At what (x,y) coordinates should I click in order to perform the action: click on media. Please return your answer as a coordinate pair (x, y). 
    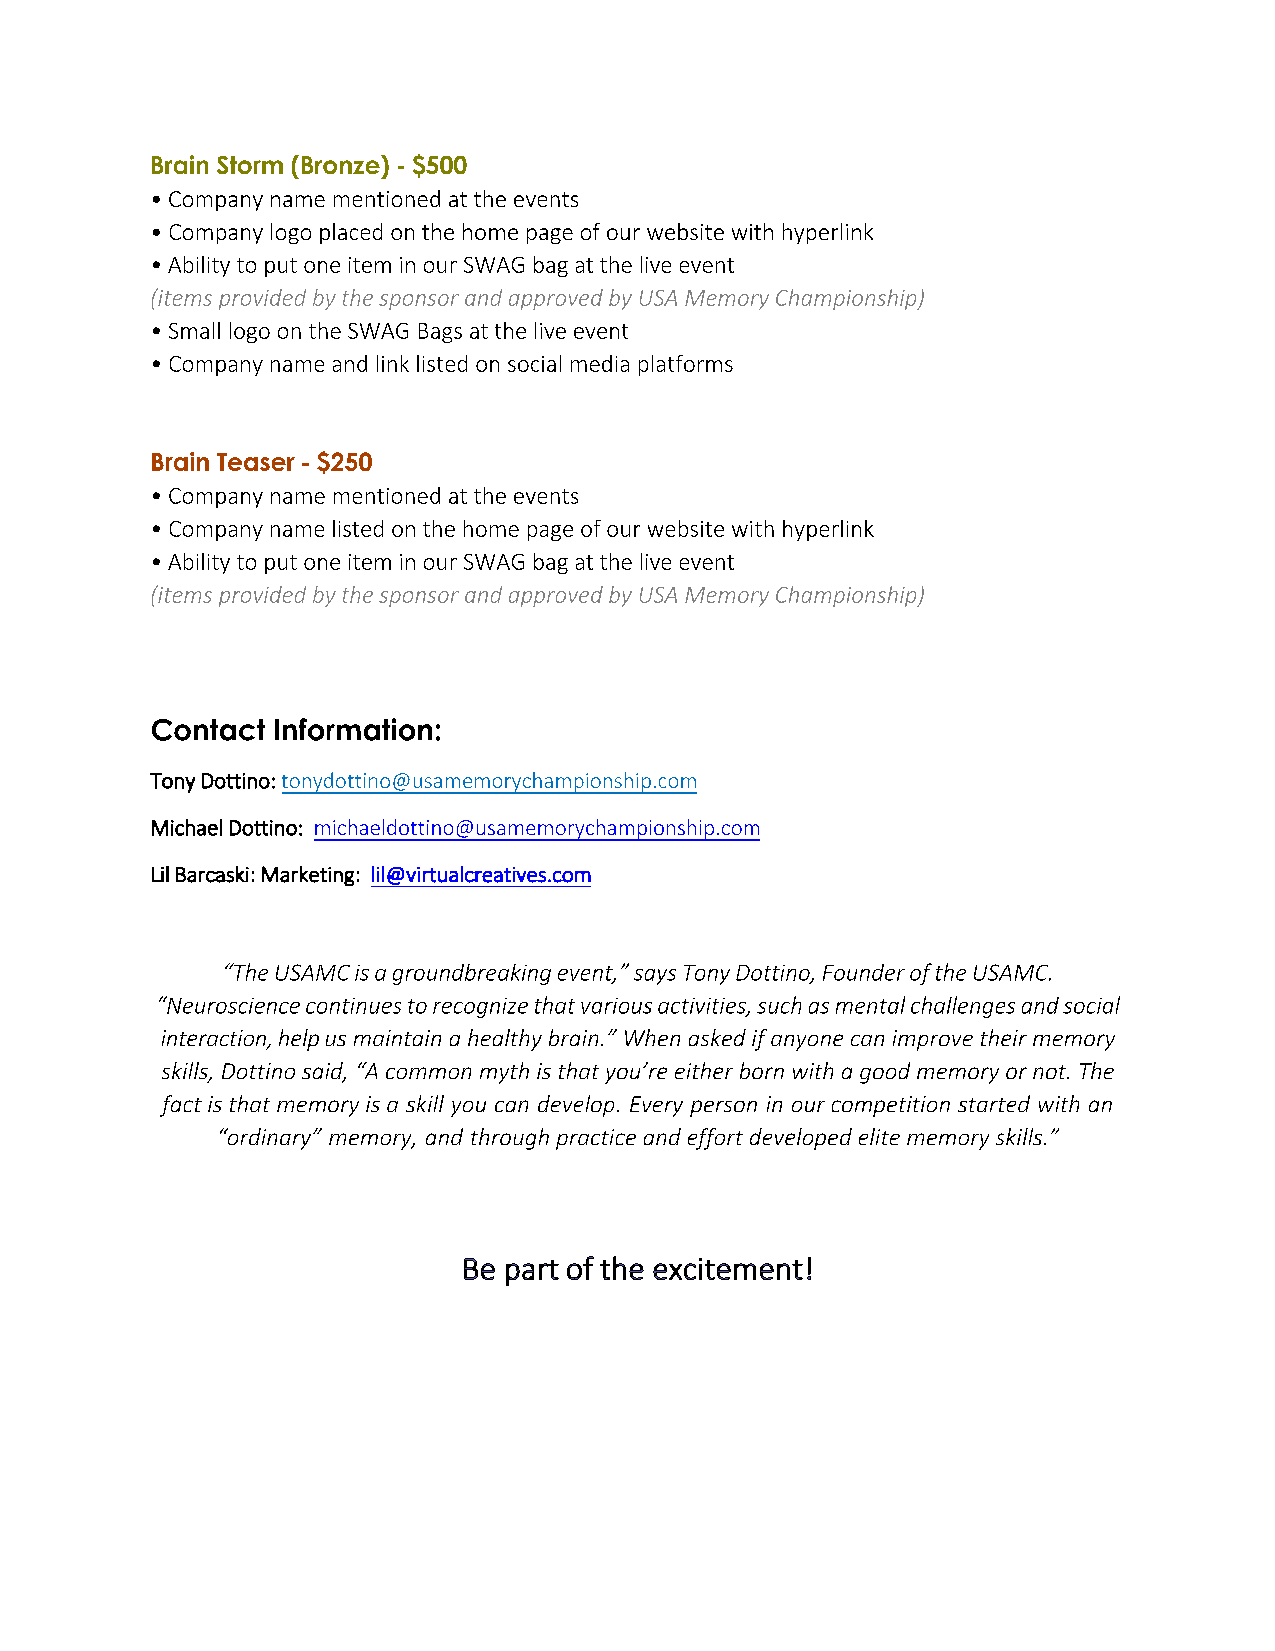
    Looking at the image, I should click on (600, 363).
